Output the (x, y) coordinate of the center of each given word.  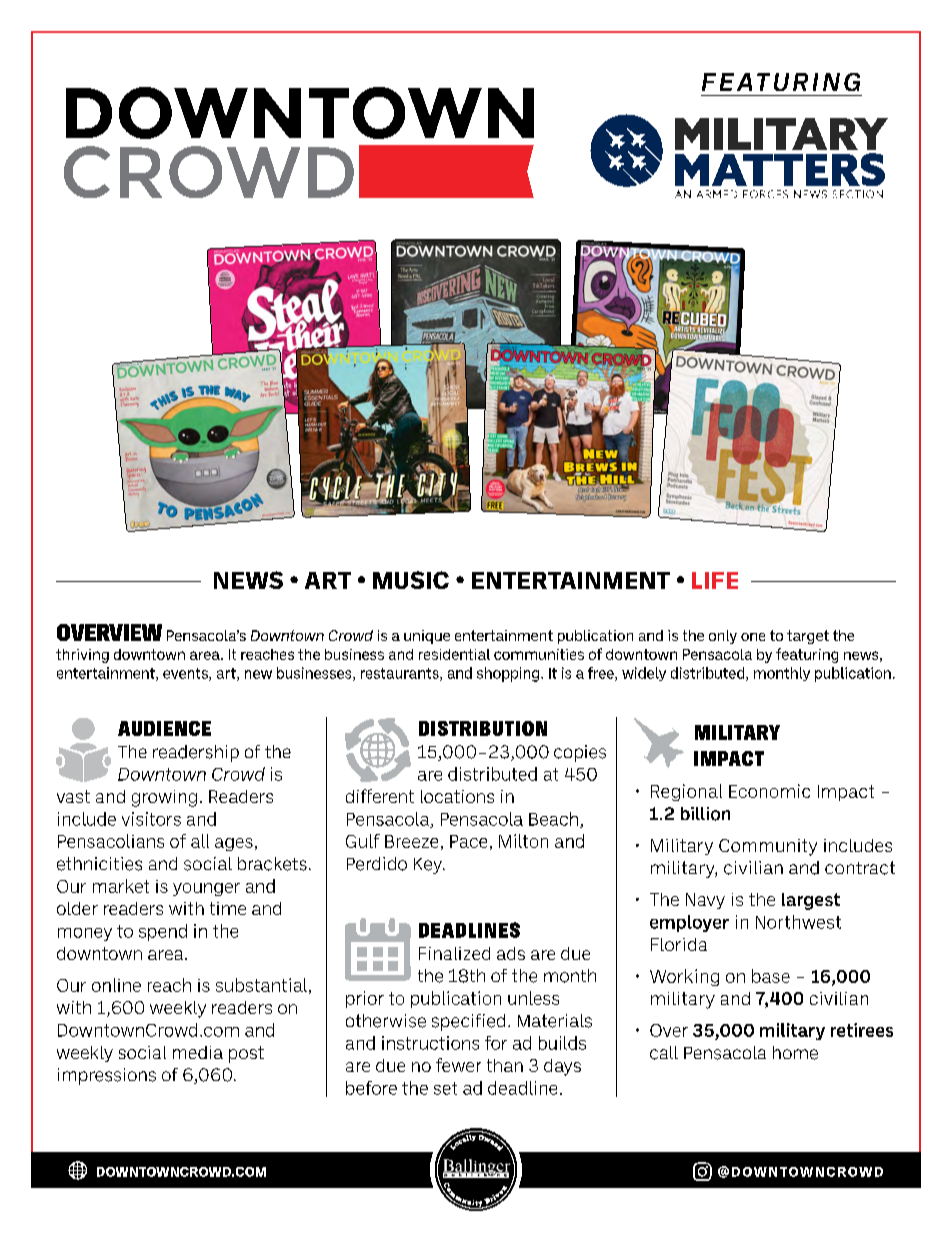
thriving (82, 656)
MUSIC (411, 580)
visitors (151, 819)
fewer (458, 1065)
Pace (468, 841)
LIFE (715, 580)
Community (768, 847)
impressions (107, 1076)
